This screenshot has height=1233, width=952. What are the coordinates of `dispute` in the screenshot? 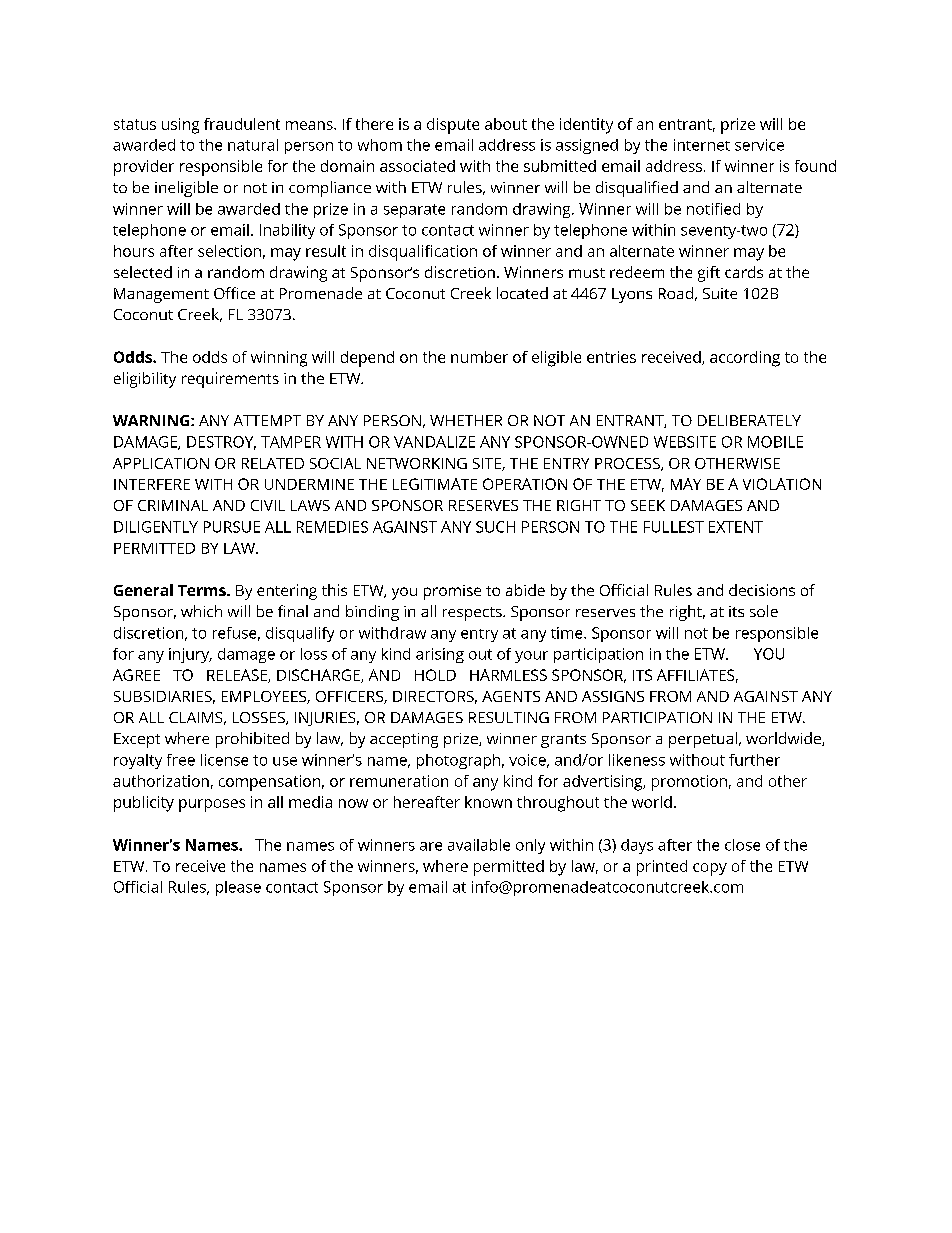 It's located at (453, 126).
